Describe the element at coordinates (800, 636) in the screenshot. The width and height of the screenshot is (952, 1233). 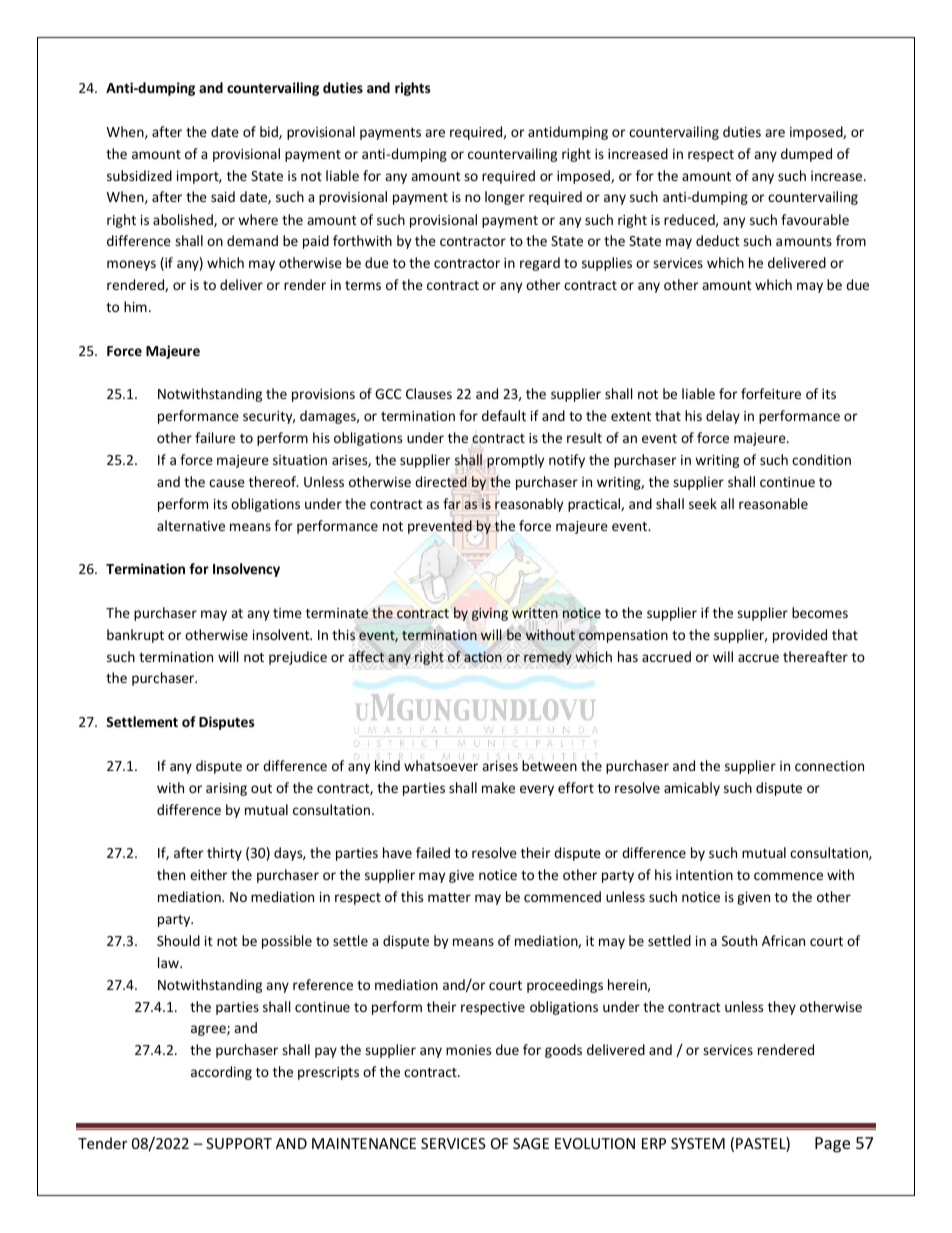
I see `provided` at that location.
